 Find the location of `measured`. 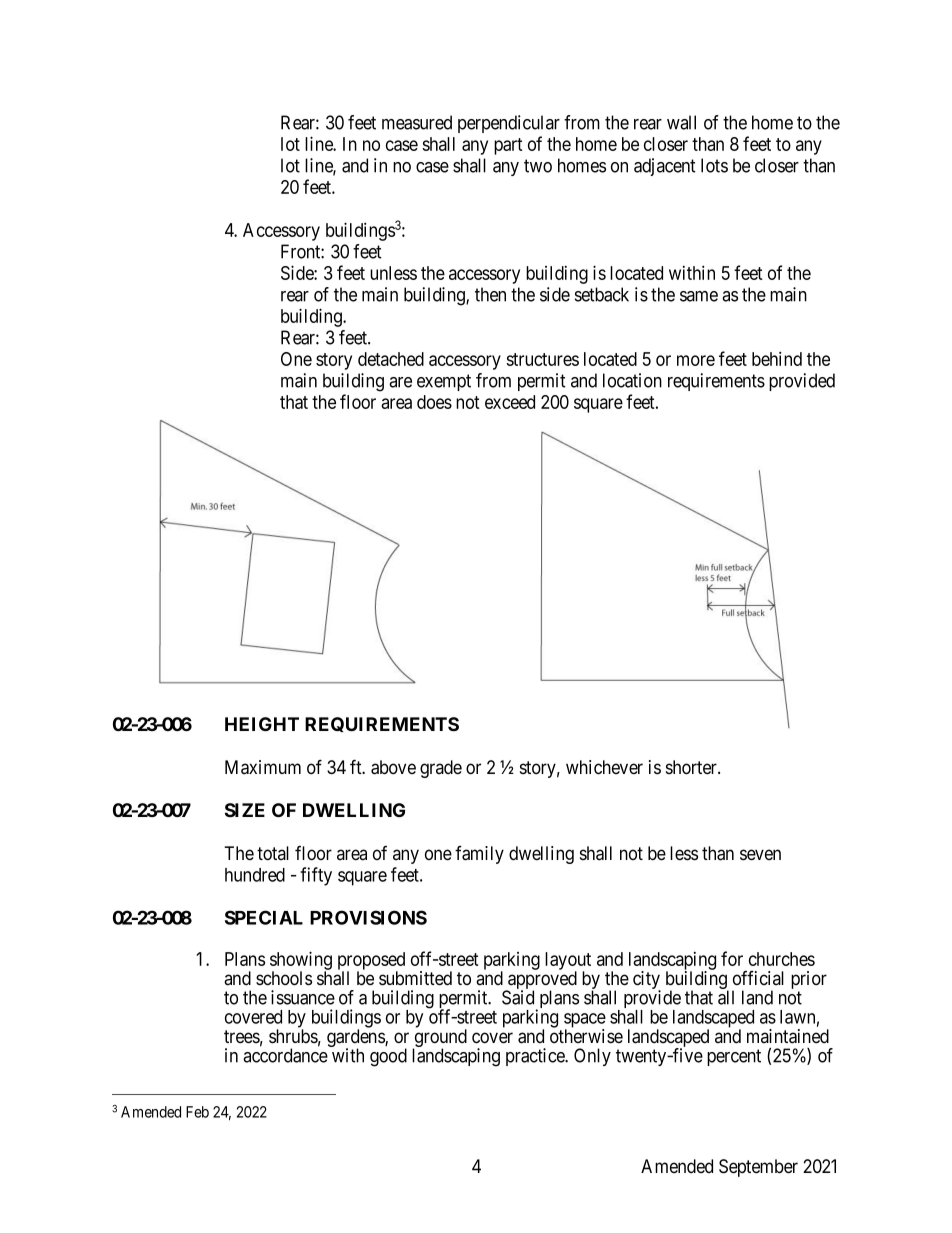

measured is located at coordinates (417, 122).
